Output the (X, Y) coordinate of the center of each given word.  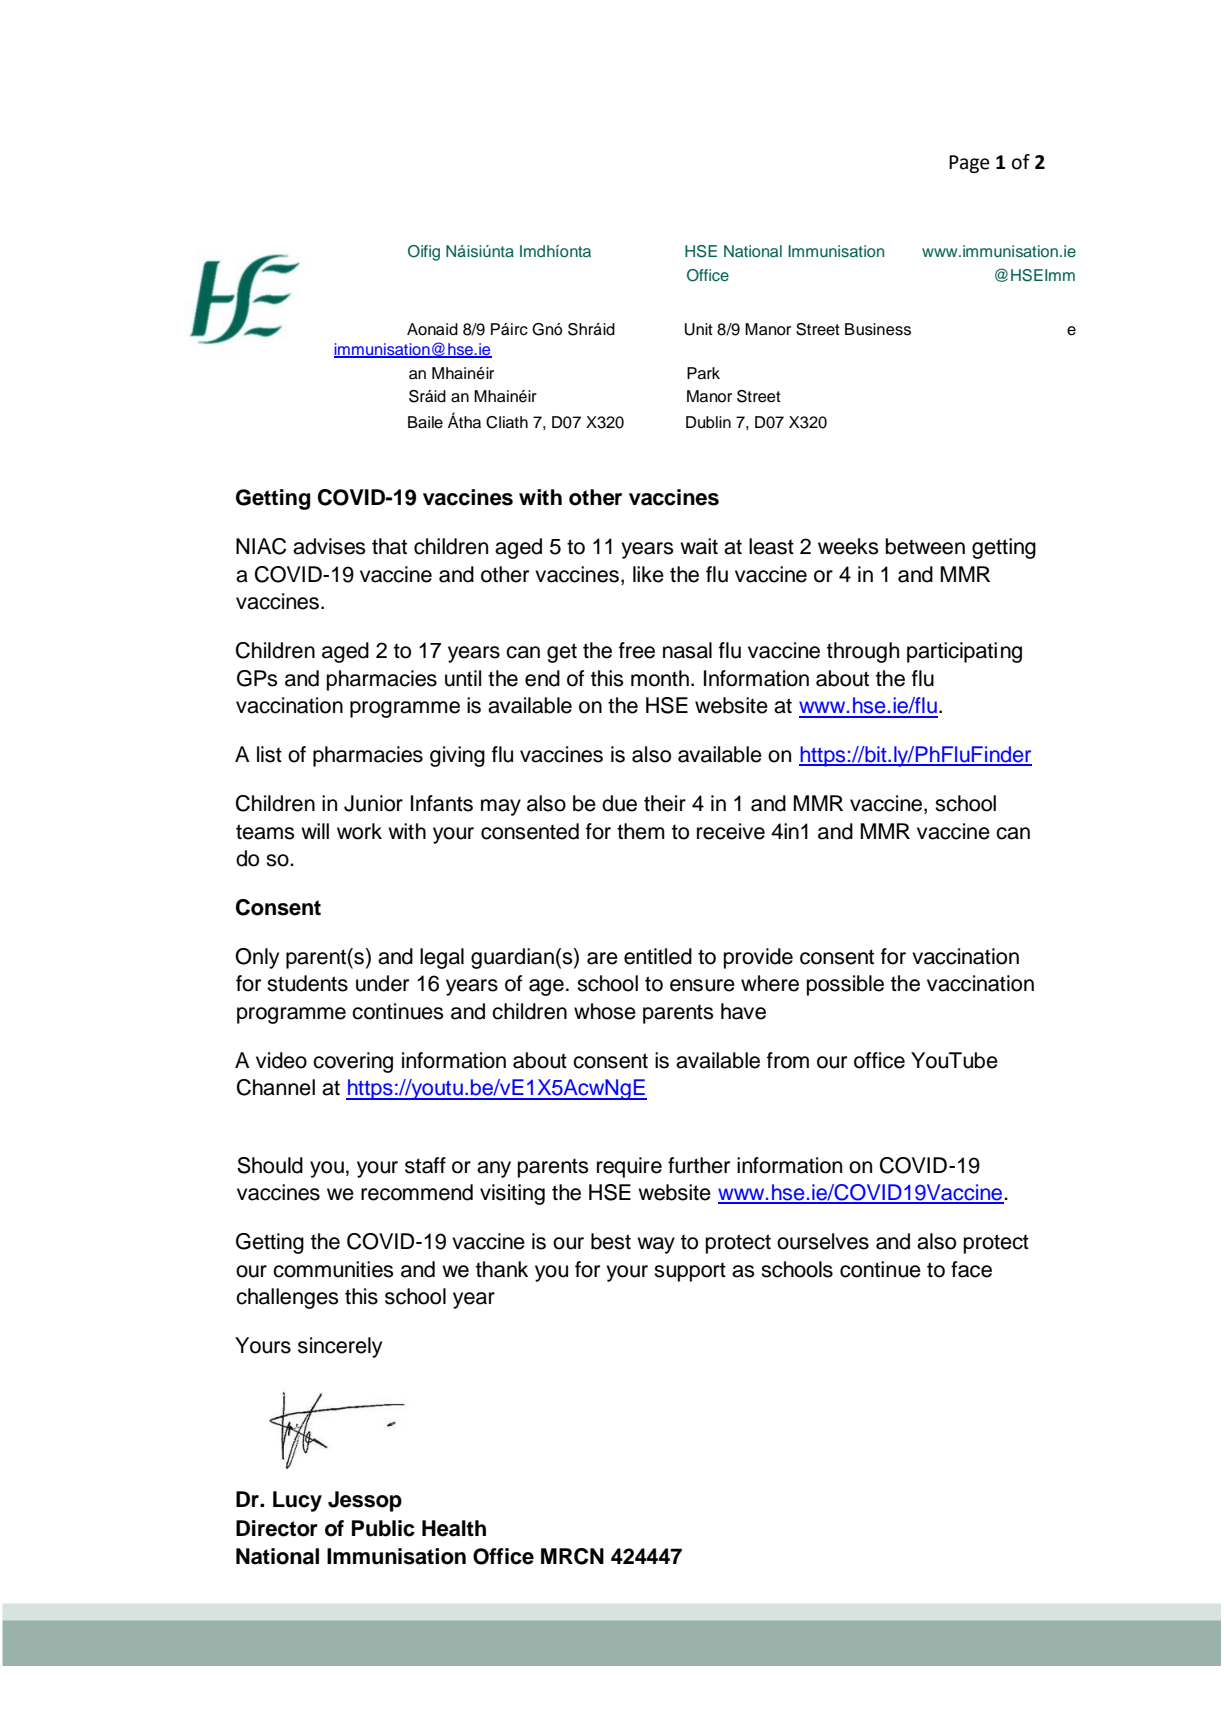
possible (845, 985)
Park (703, 373)
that (389, 546)
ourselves (823, 1241)
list (269, 754)
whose (605, 1011)
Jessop (365, 1501)
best (611, 1241)
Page (969, 164)
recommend (417, 1192)
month (660, 678)
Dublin (708, 422)
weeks (848, 546)
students (307, 983)
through (863, 652)
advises (329, 546)
